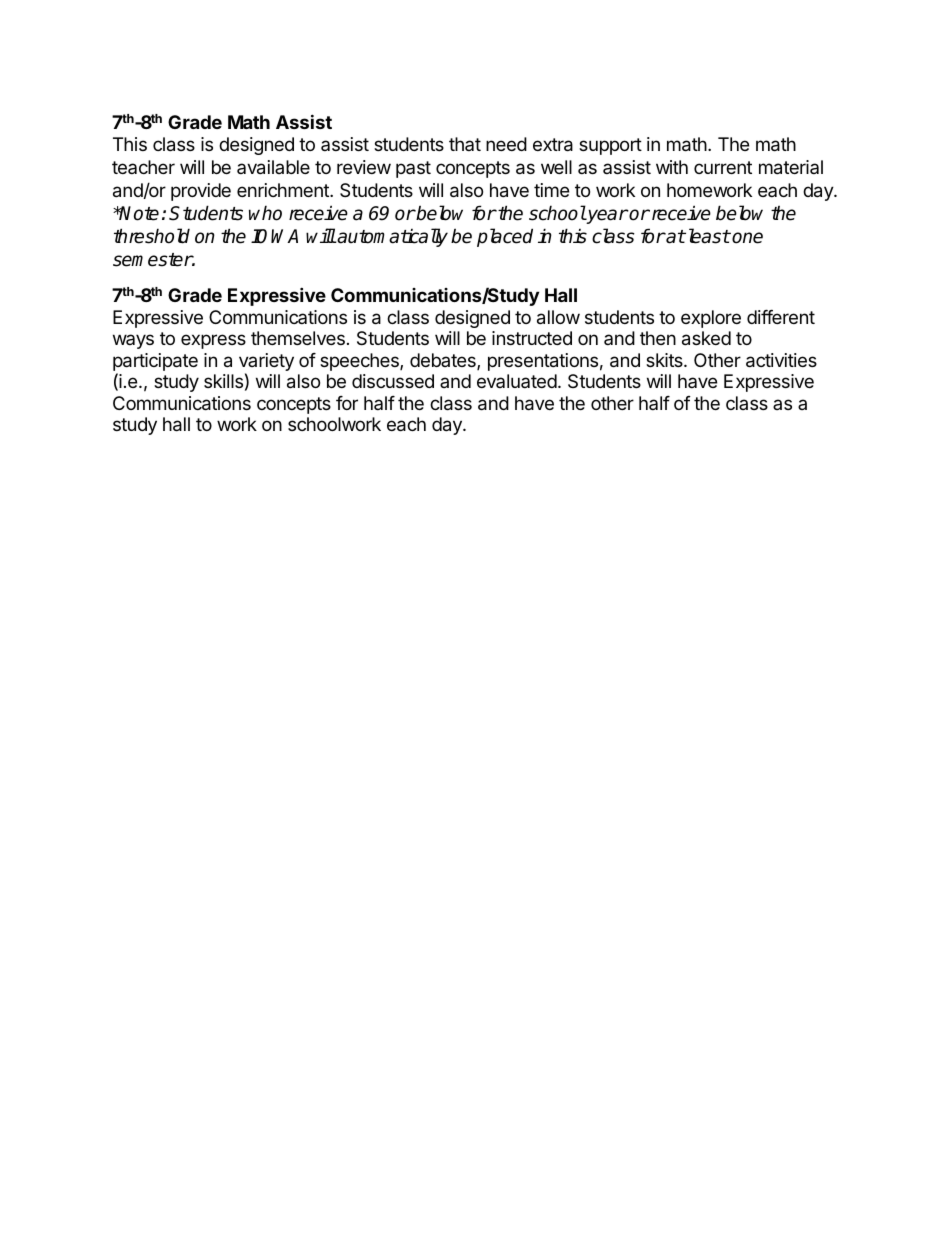 This screenshot has height=1233, width=952. Describe the element at coordinates (723, 167) in the screenshot. I see `current` at that location.
